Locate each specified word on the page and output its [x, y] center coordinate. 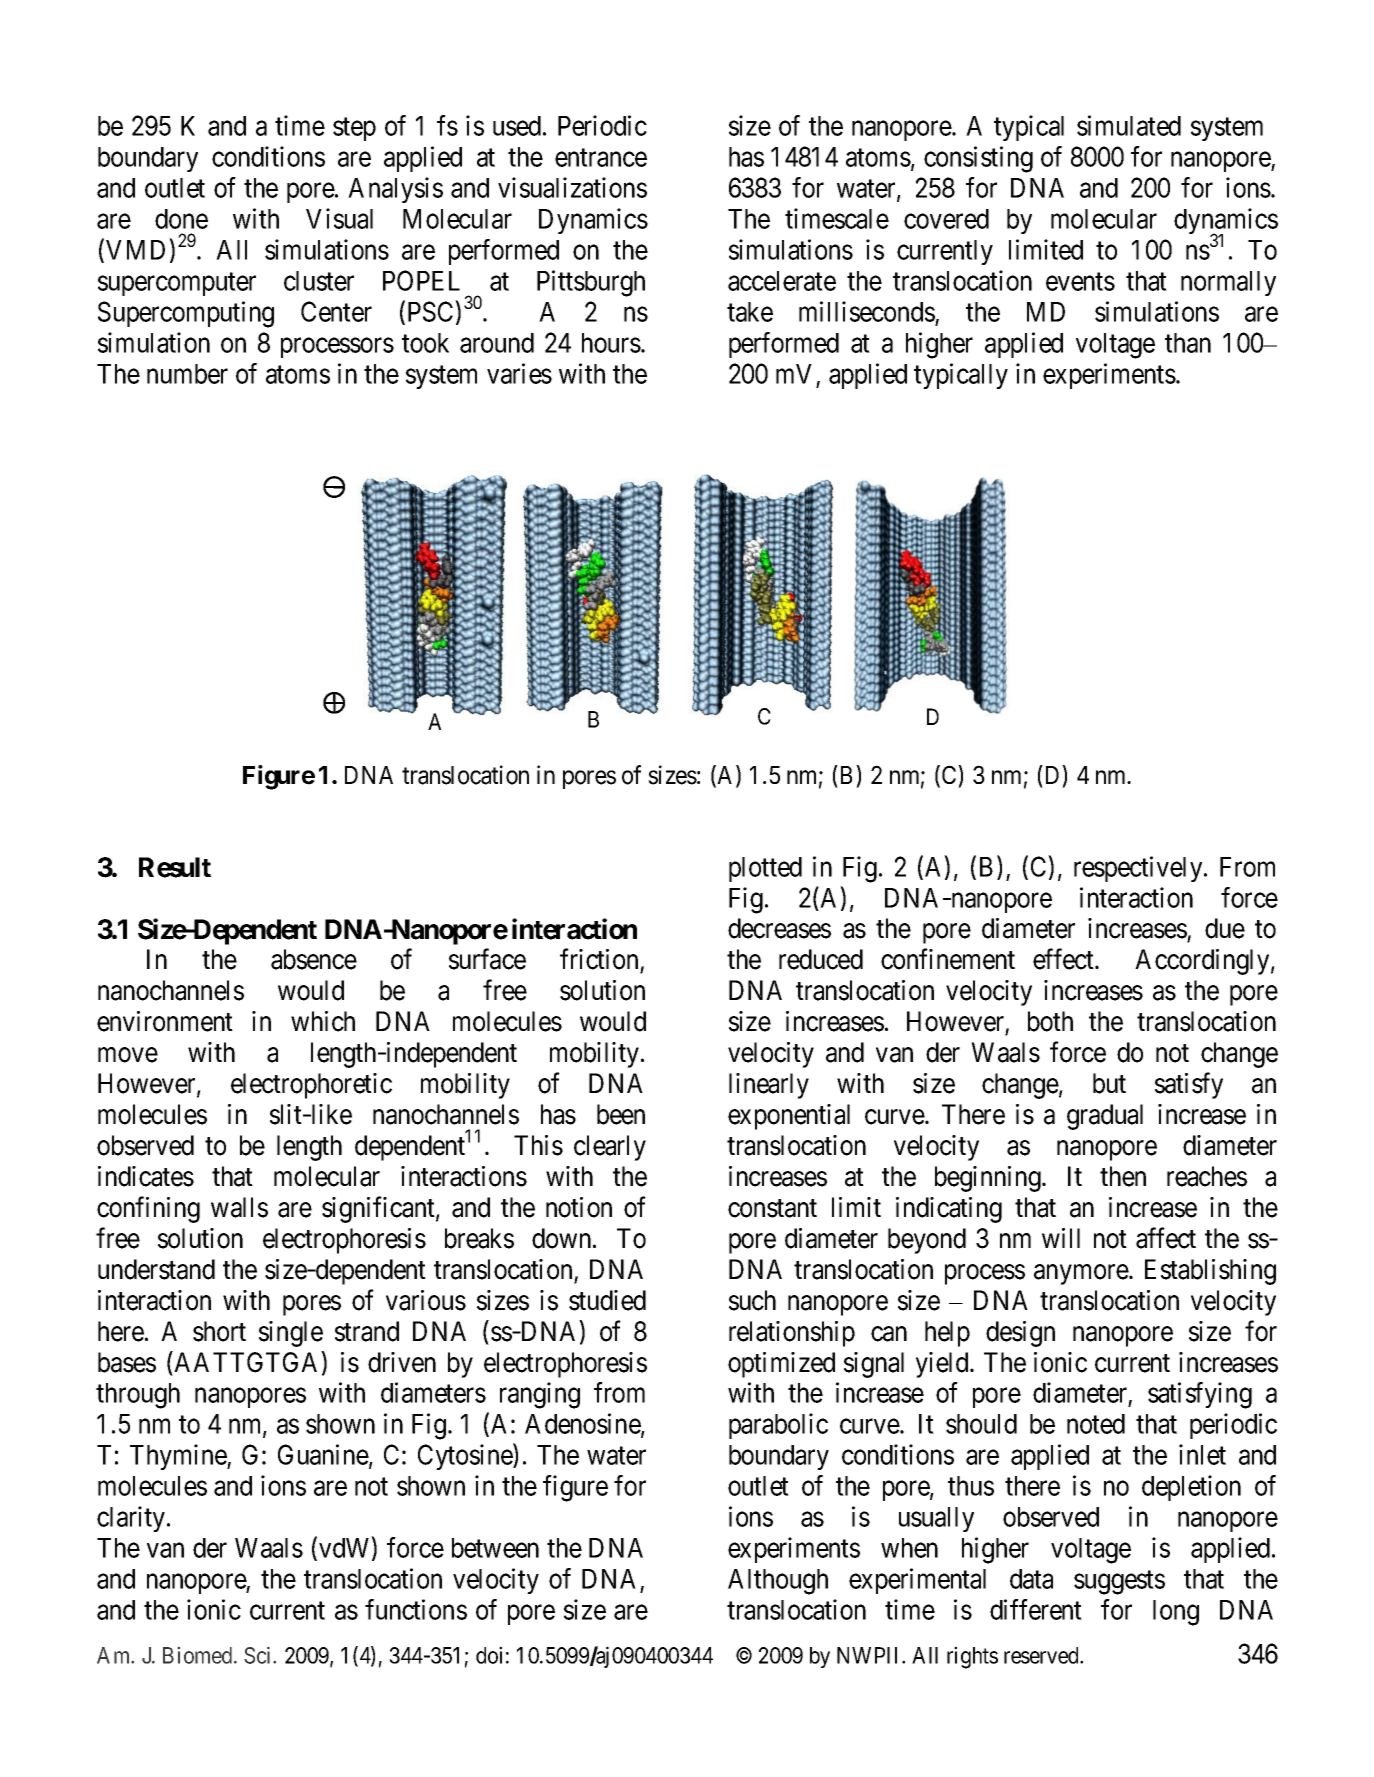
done [181, 219]
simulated [1129, 125]
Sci [259, 1655]
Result [175, 867]
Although [778, 1582]
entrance [601, 158]
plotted [765, 869]
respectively [1139, 869]
